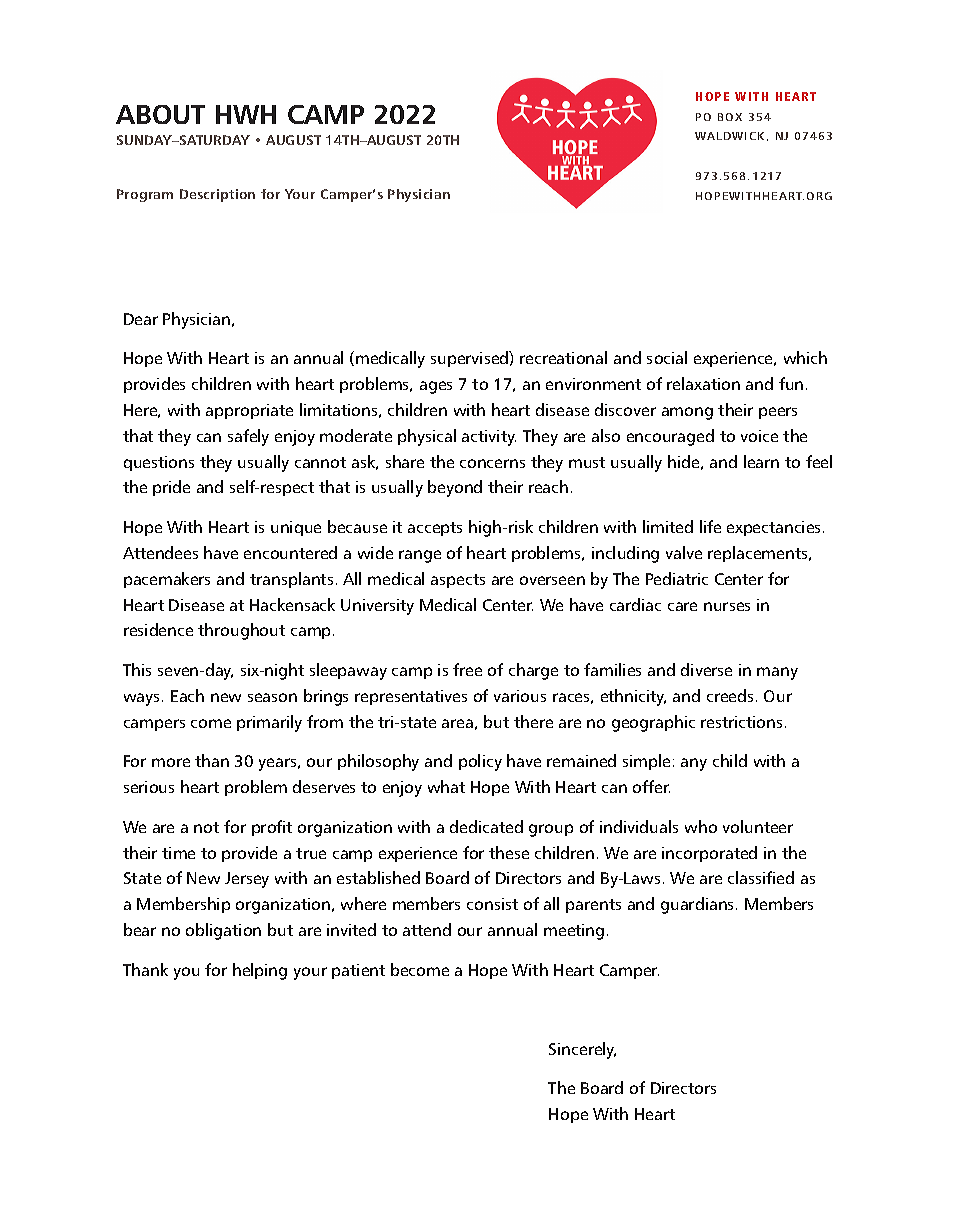 This document has width=958, height=1232. Describe the element at coordinates (489, 438) in the document. I see `activity` at that location.
